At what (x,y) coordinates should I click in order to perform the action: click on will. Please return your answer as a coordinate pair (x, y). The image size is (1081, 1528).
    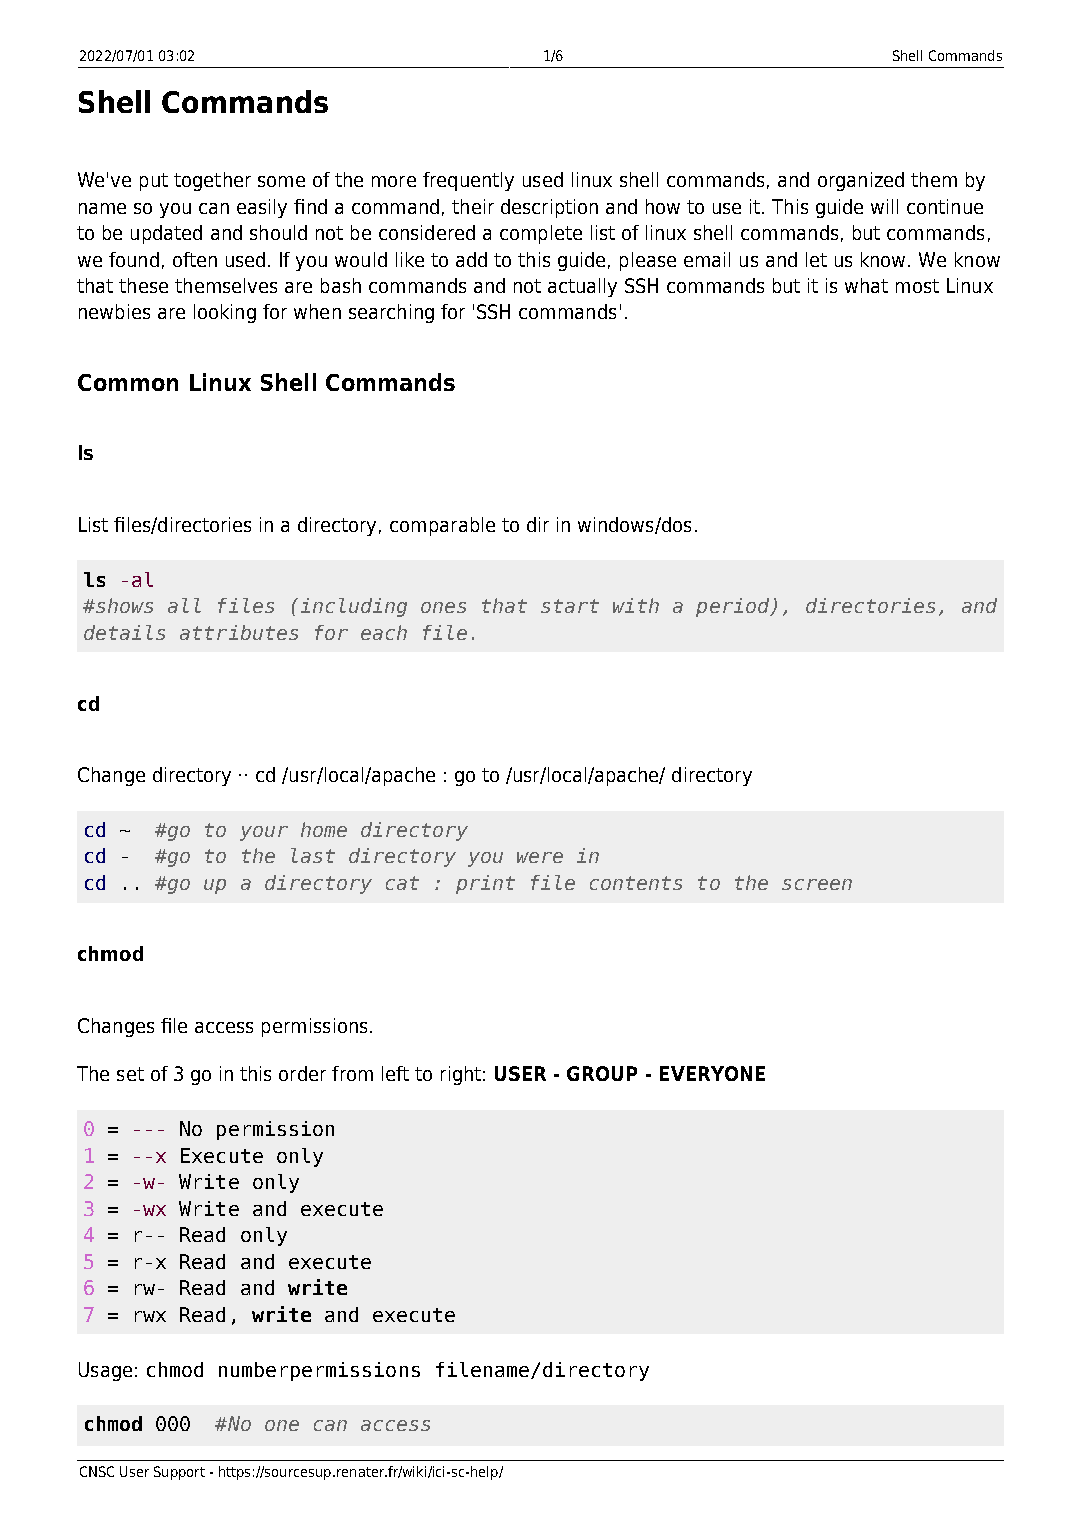
    Looking at the image, I should click on (884, 206).
